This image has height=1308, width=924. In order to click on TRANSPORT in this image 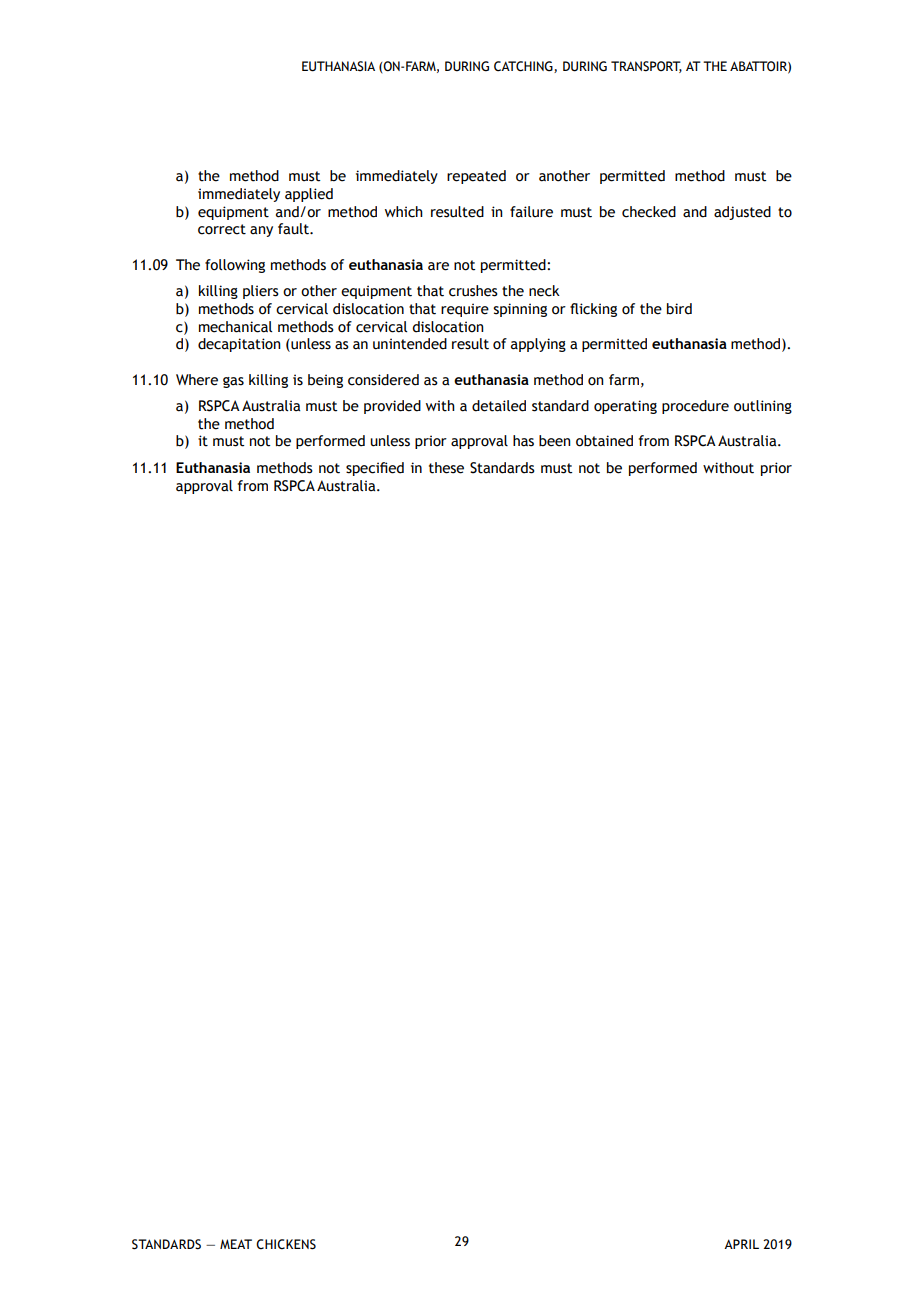, I will do `click(646, 67)`.
